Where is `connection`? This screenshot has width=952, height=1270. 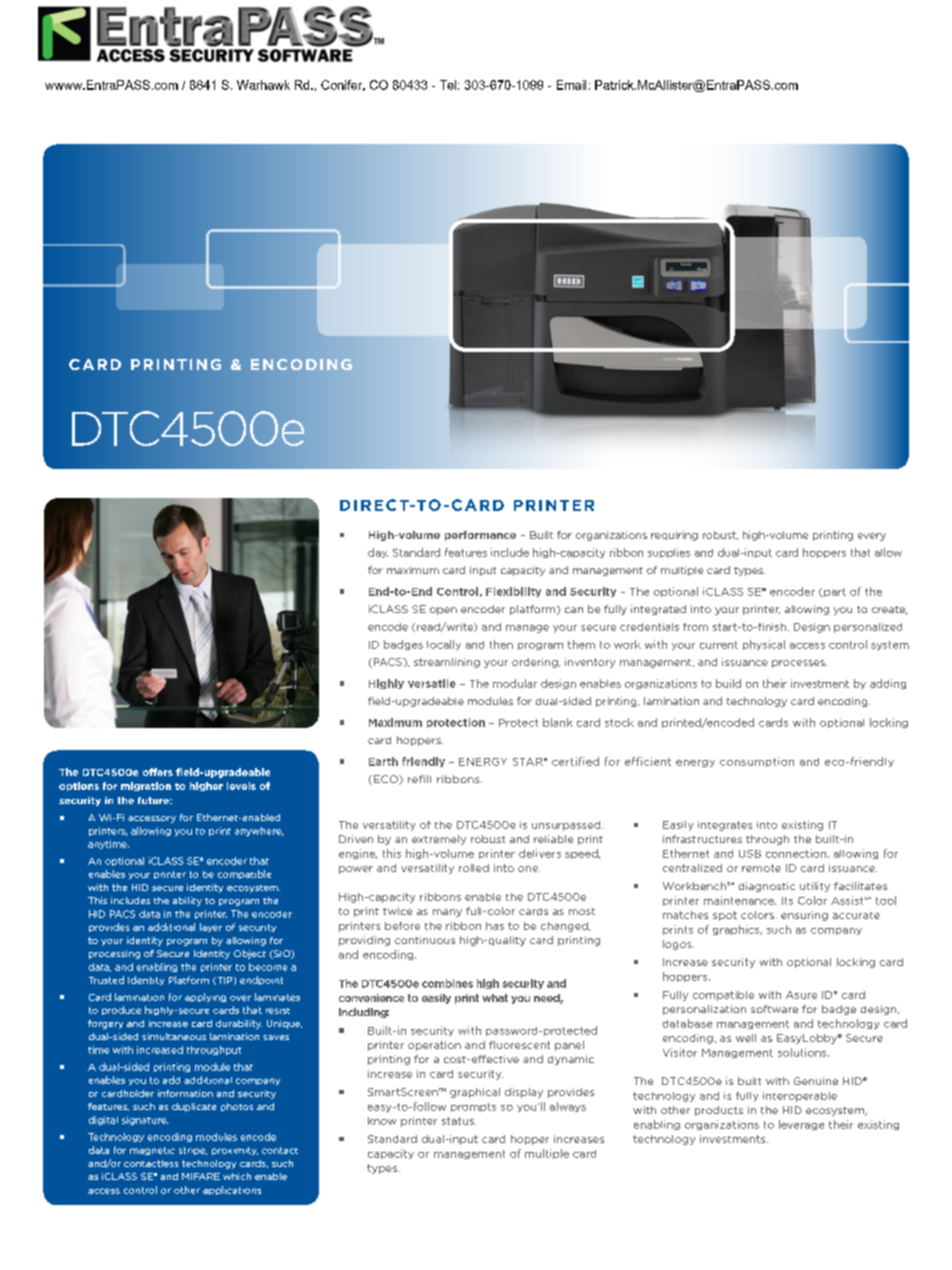 connection is located at coordinates (796, 853).
